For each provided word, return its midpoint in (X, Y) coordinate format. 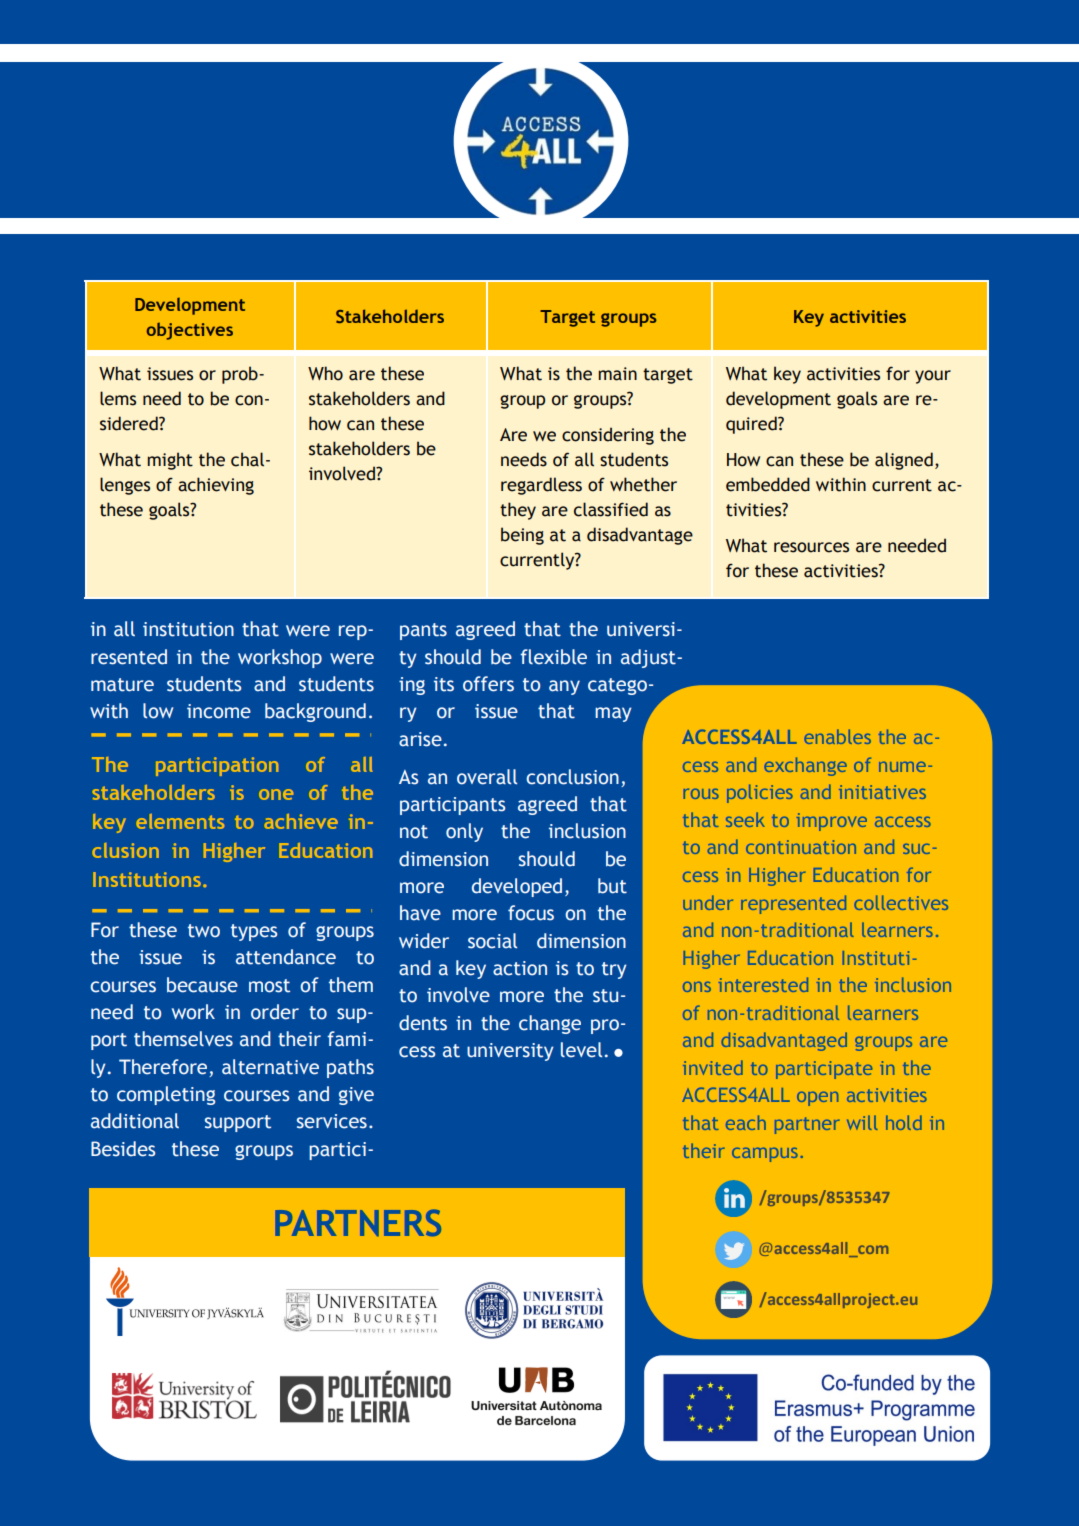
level (581, 1050)
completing (166, 1095)
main (617, 374)
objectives (190, 331)
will (862, 1122)
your (933, 377)
